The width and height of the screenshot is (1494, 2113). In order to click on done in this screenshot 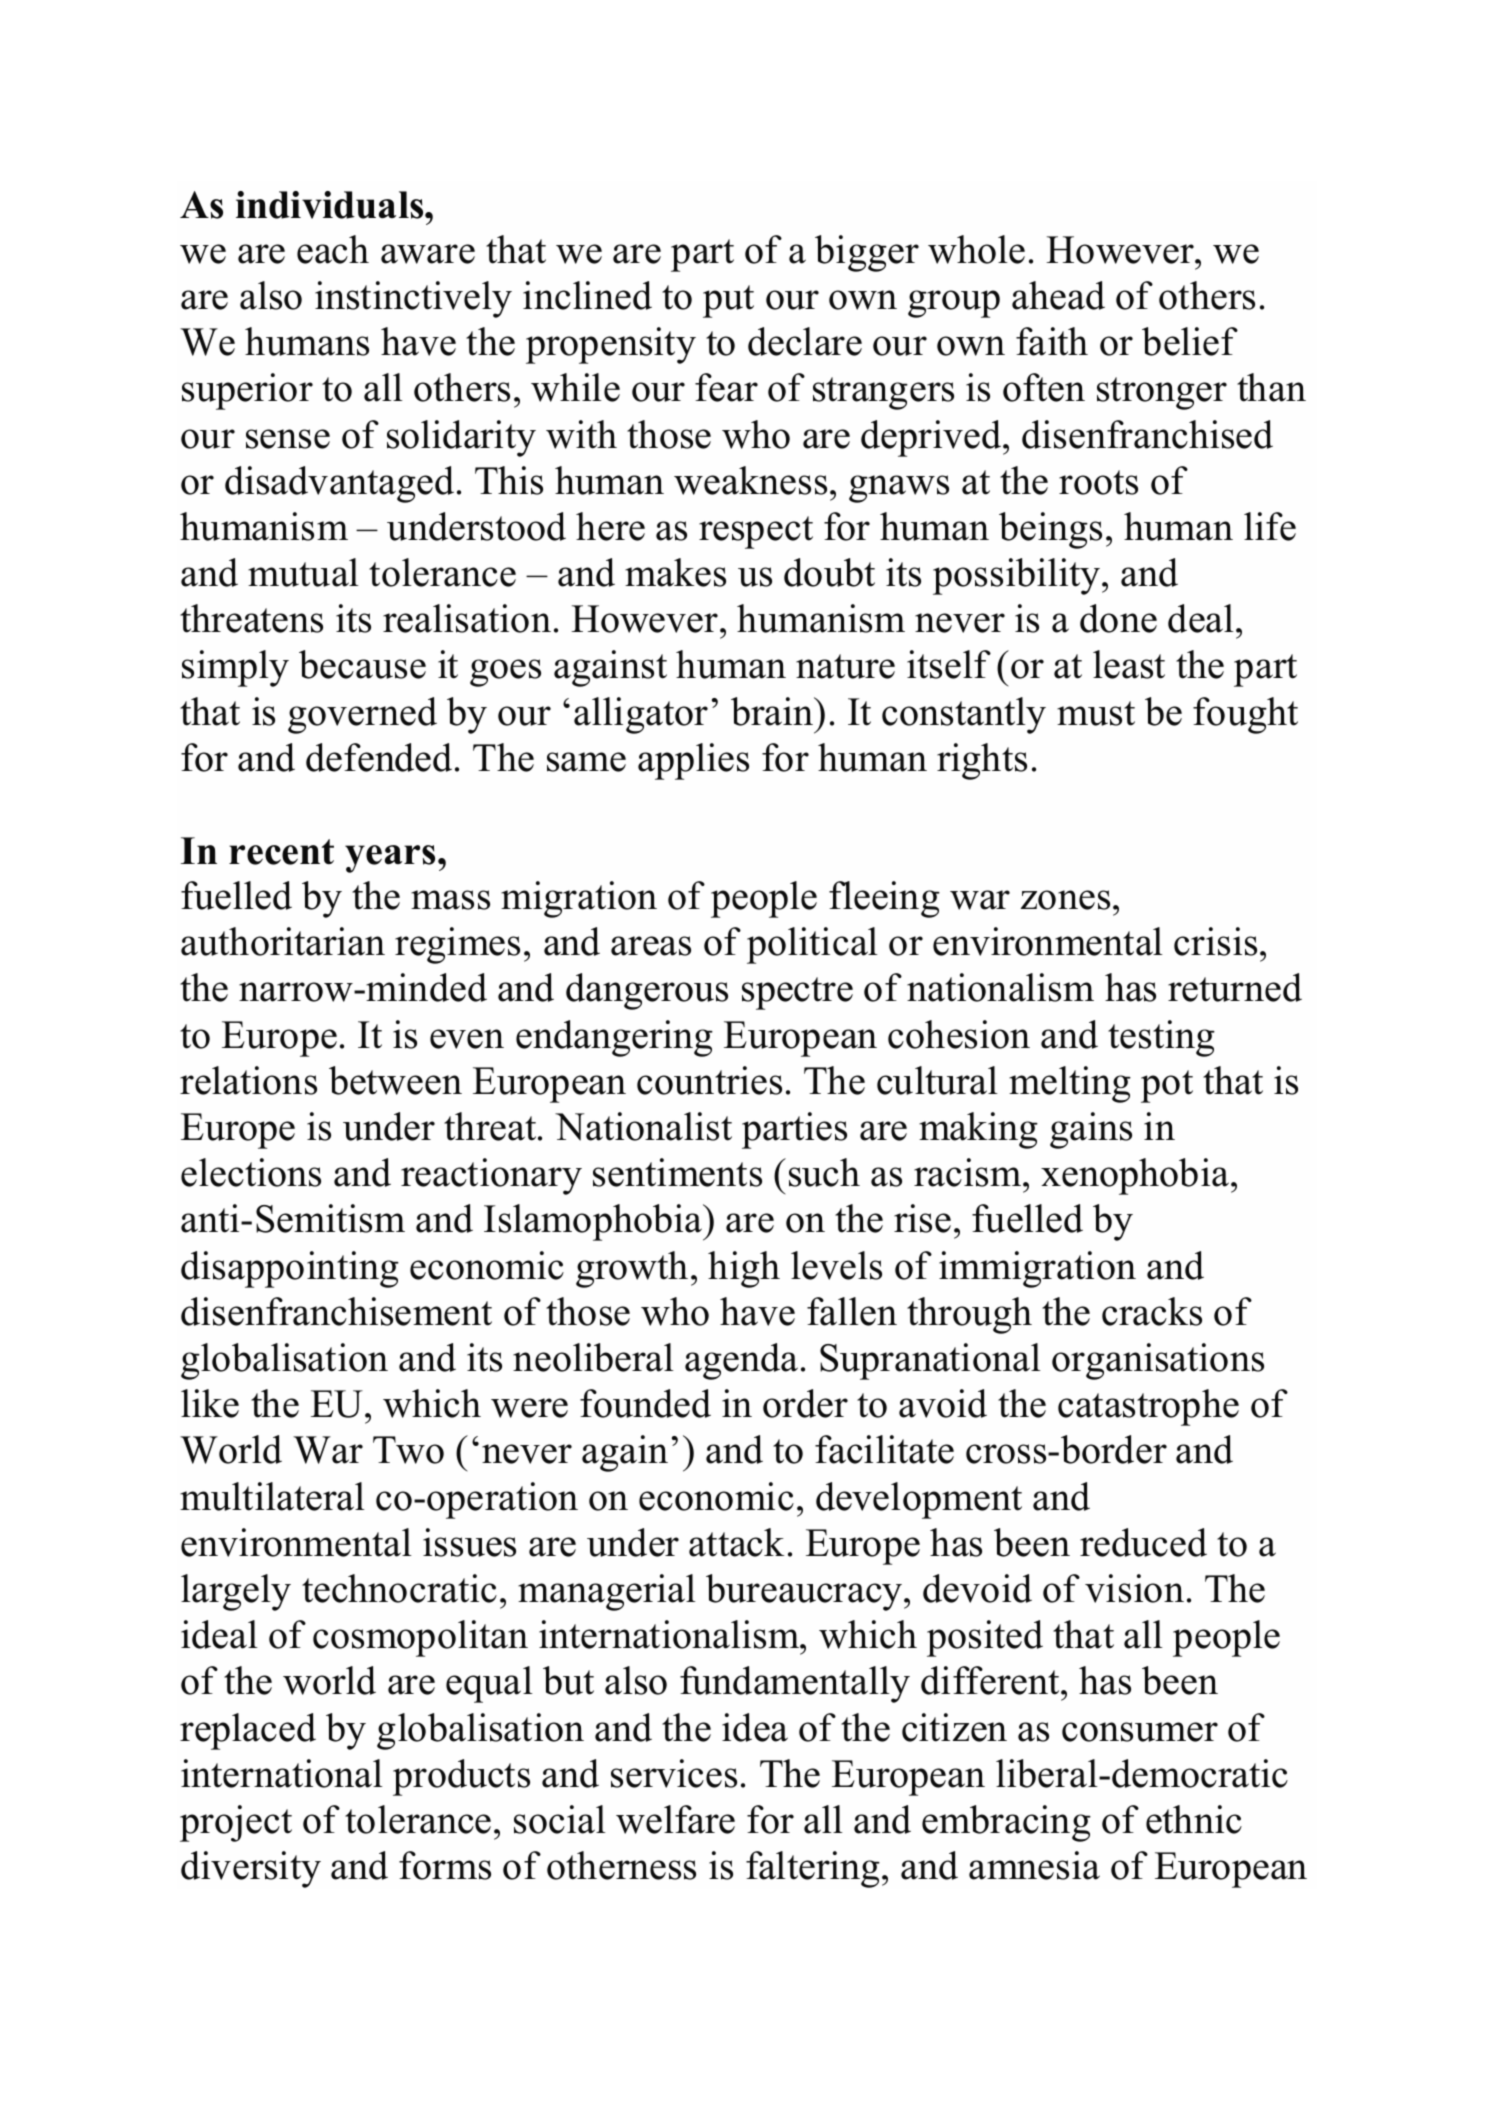, I will do `click(1118, 618)`.
